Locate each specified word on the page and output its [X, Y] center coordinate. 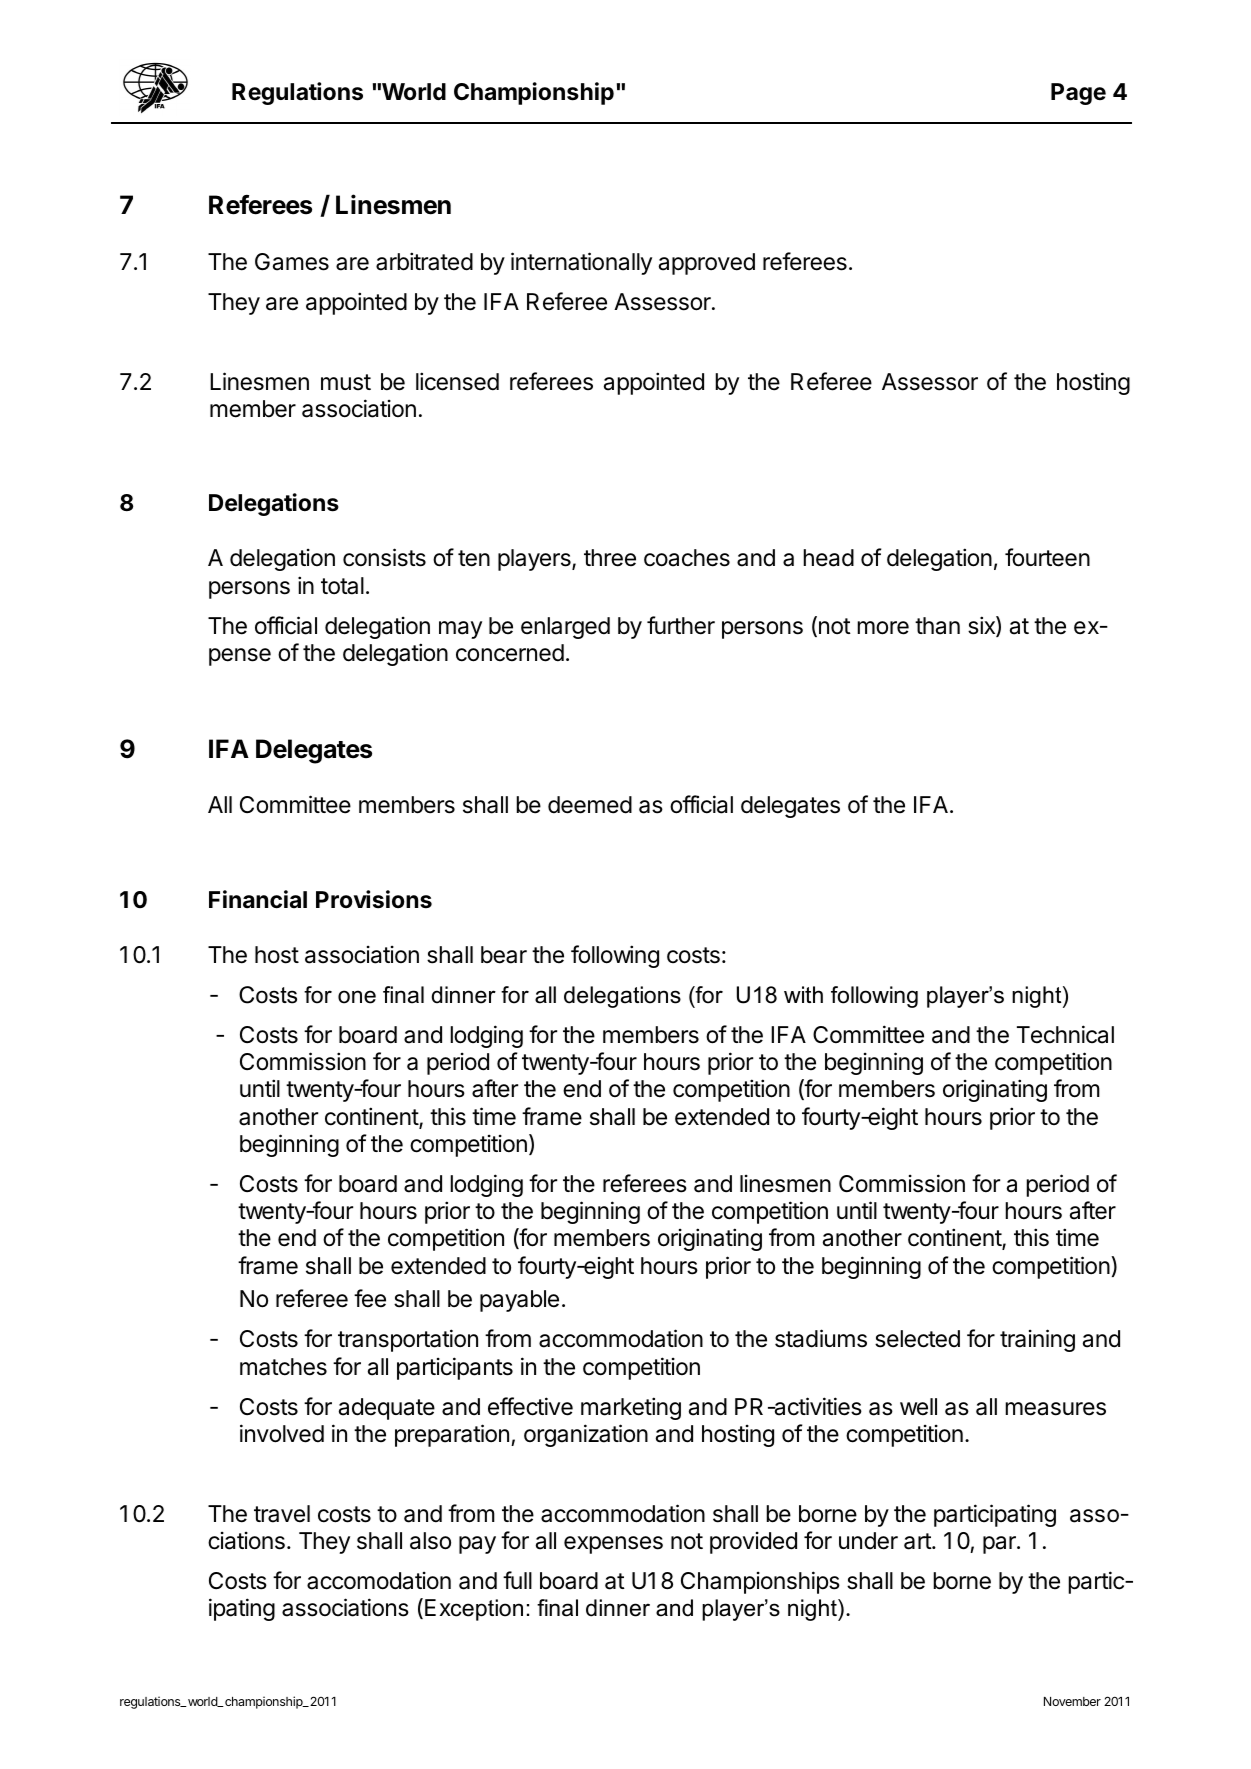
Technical [1065, 1034]
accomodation [379, 1581]
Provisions [374, 899]
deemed [590, 805]
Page [1078, 94]
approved [707, 264]
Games [292, 262]
